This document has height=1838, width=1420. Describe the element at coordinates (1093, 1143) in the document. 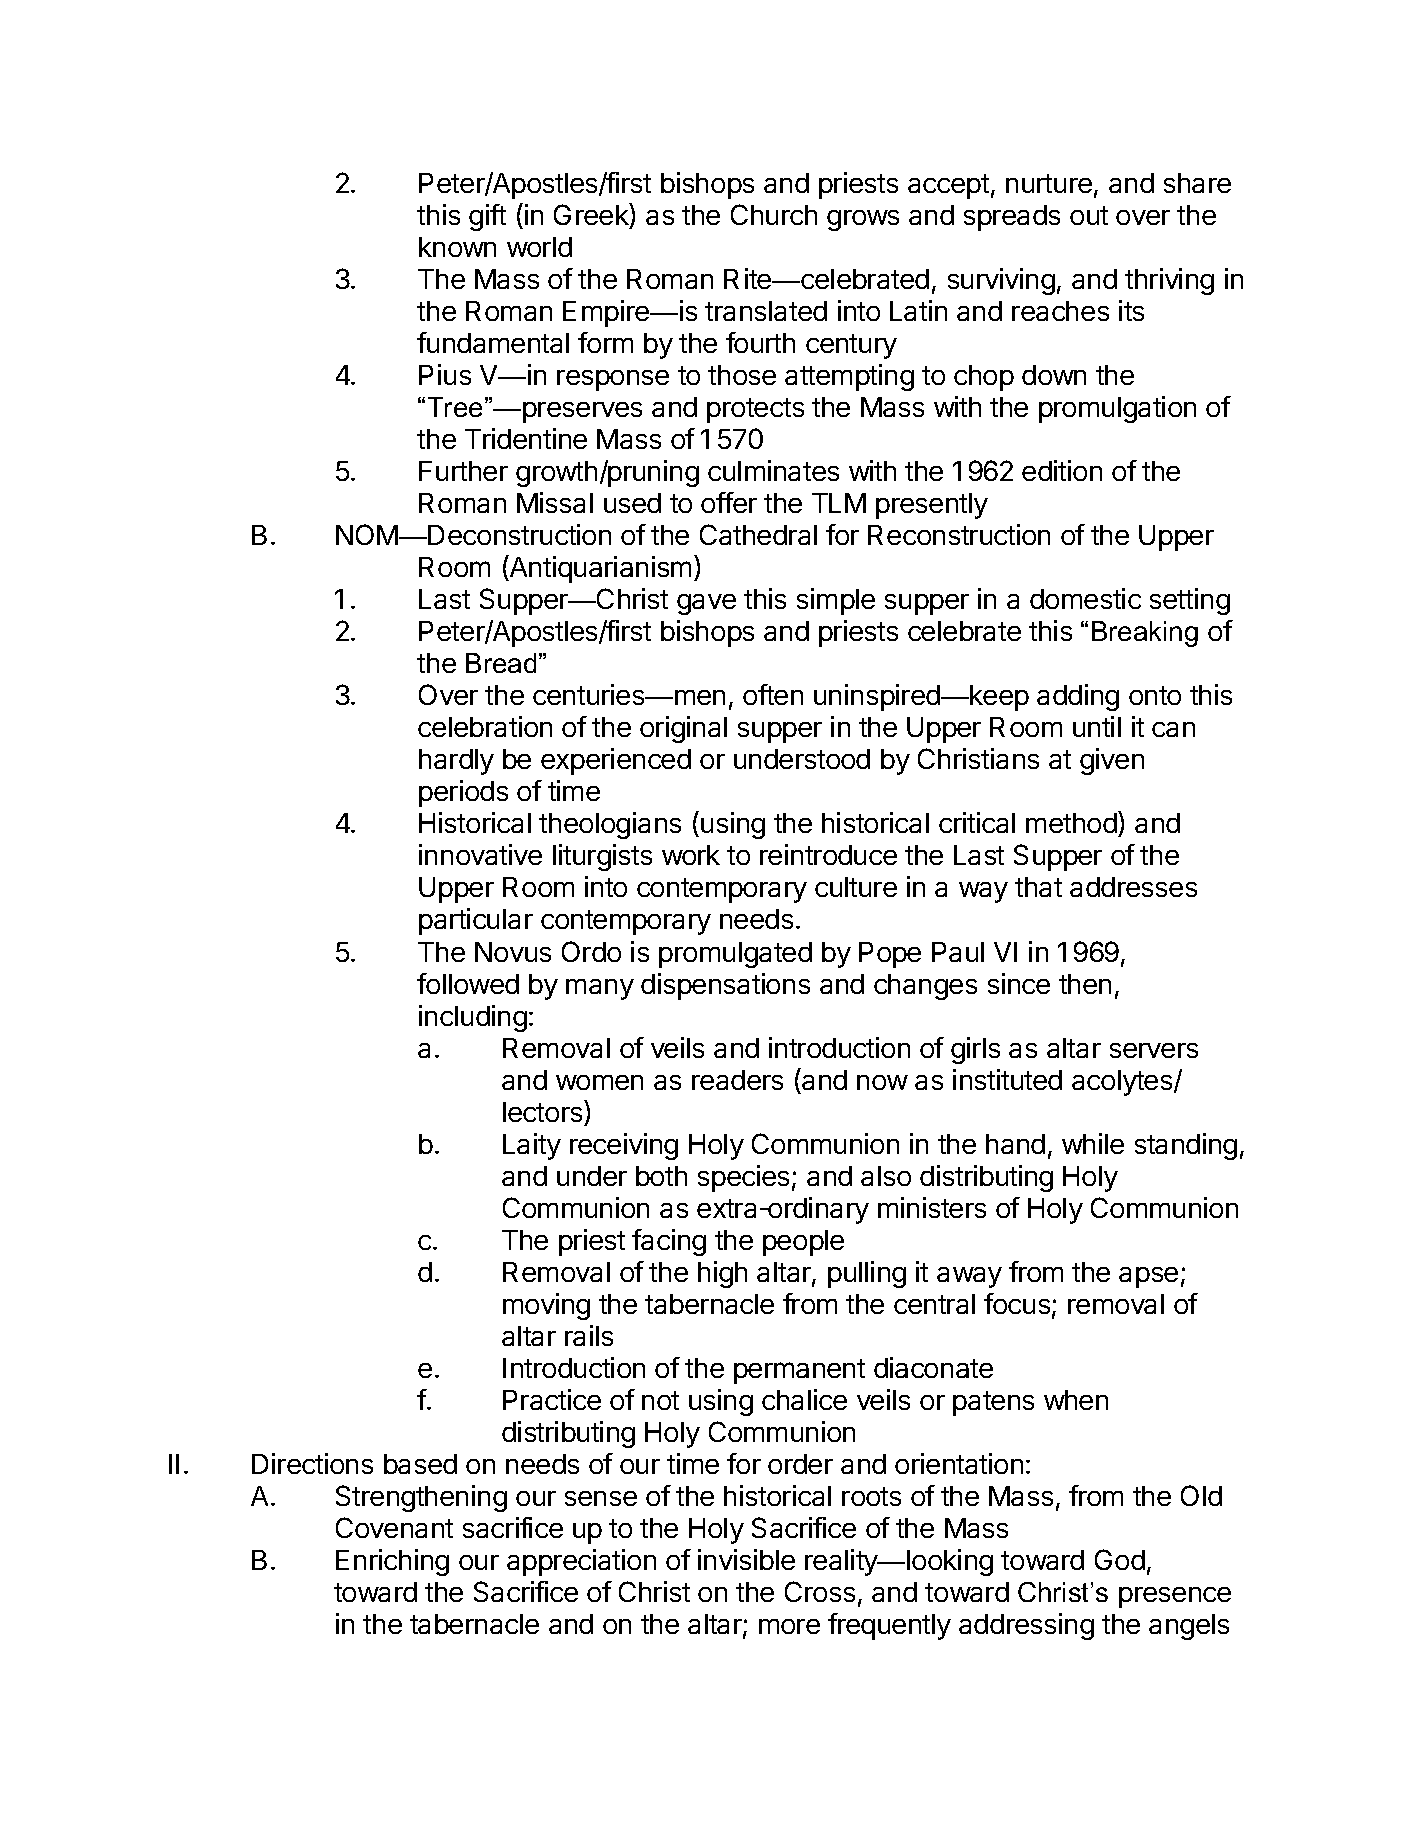

I see `while` at that location.
